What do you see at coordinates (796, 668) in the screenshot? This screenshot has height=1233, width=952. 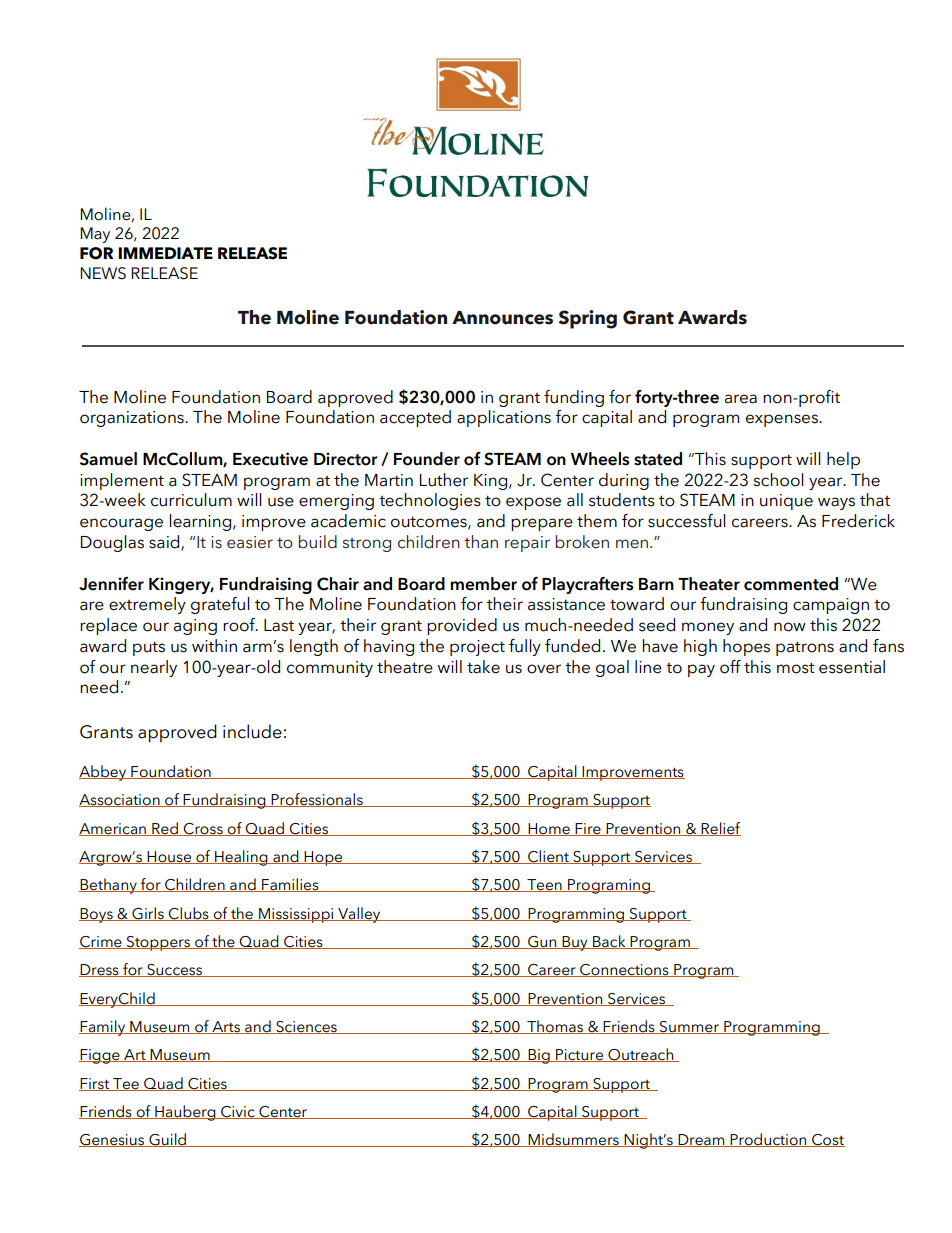 I see `most` at bounding box center [796, 668].
